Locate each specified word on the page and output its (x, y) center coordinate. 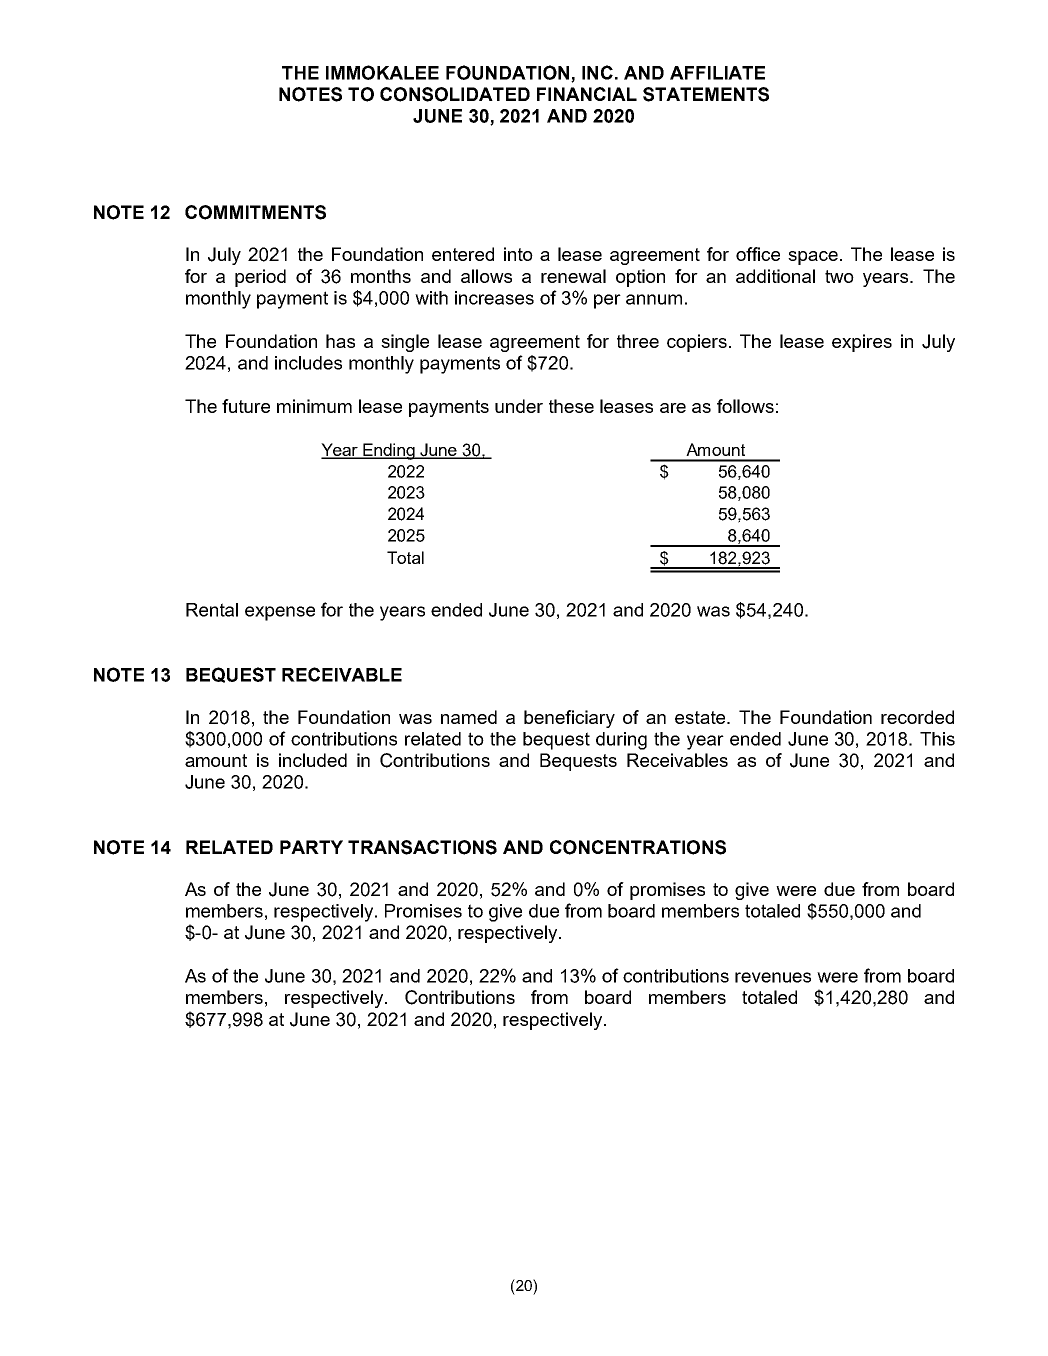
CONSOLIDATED (455, 94)
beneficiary (569, 719)
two (839, 276)
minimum (314, 406)
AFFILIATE (717, 73)
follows (745, 406)
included (313, 760)
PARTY (311, 847)
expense (280, 613)
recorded (917, 717)
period (260, 278)
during (621, 741)
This (937, 739)
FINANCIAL (587, 94)
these (571, 406)
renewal (573, 276)
